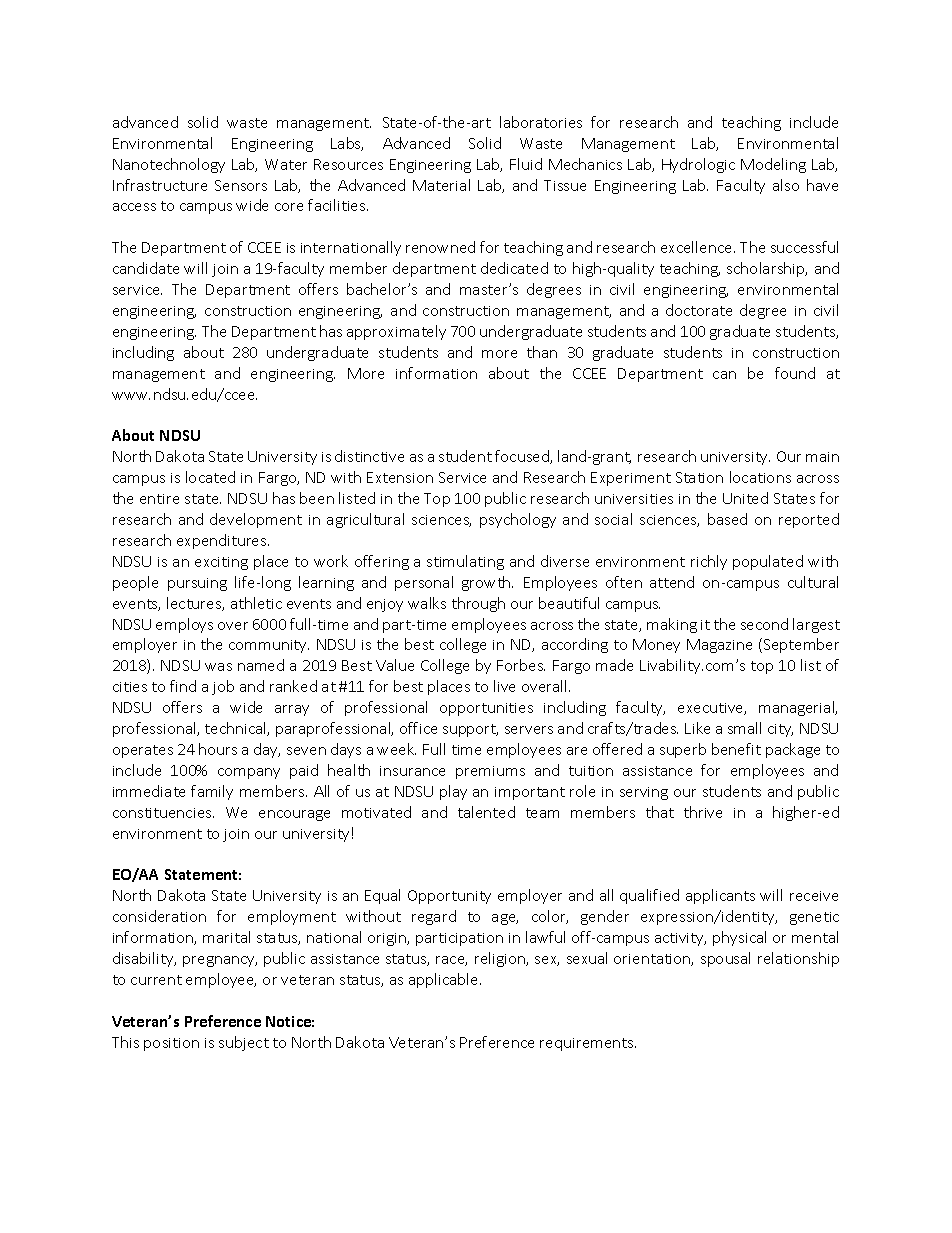 This document has width=952, height=1233. I want to click on Modeling, so click(773, 165).
